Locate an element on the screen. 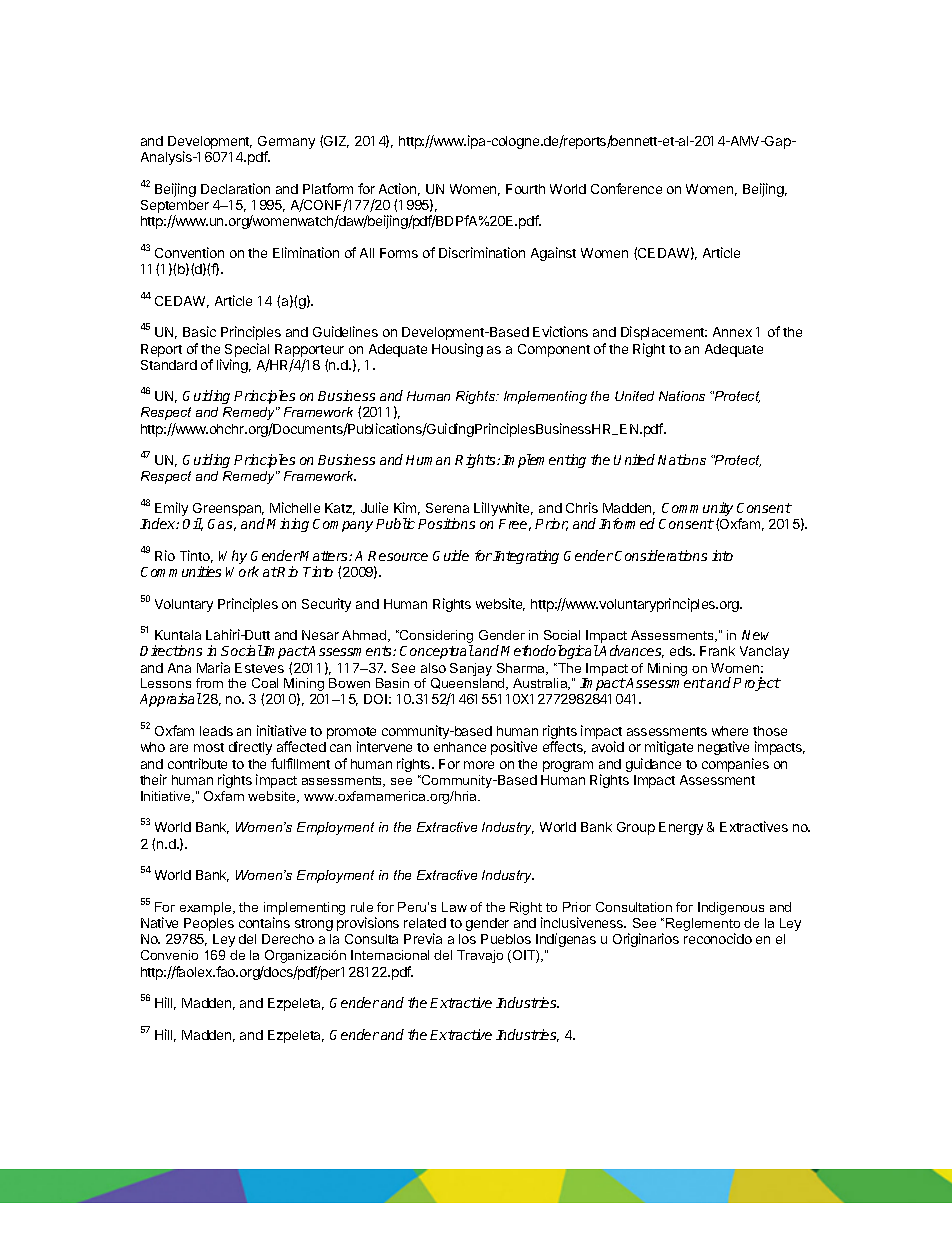 The image size is (952, 1233). Fourth is located at coordinates (525, 189).
